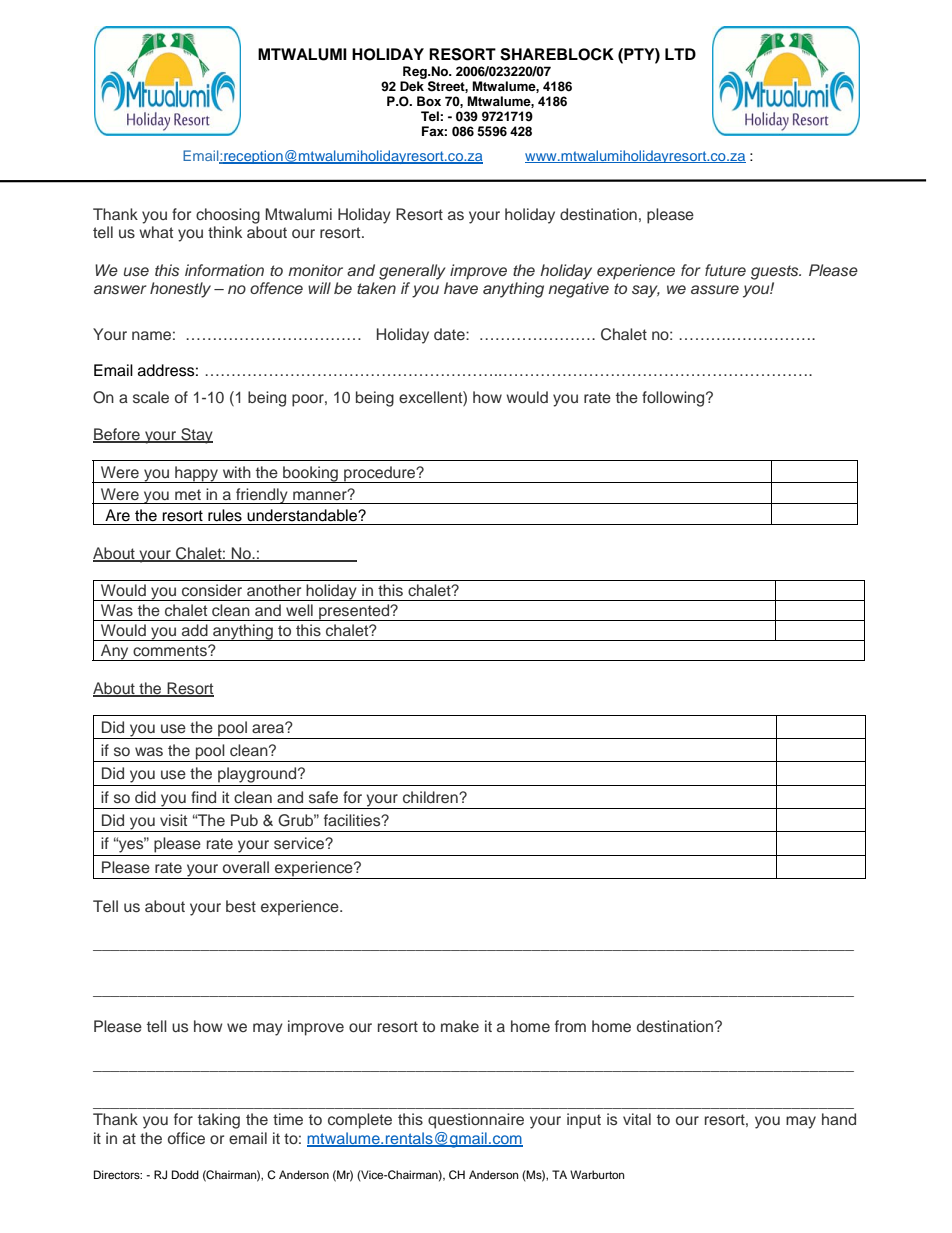 This document has height=1233, width=952. Describe the element at coordinates (674, 399) in the document. I see `following` at that location.
